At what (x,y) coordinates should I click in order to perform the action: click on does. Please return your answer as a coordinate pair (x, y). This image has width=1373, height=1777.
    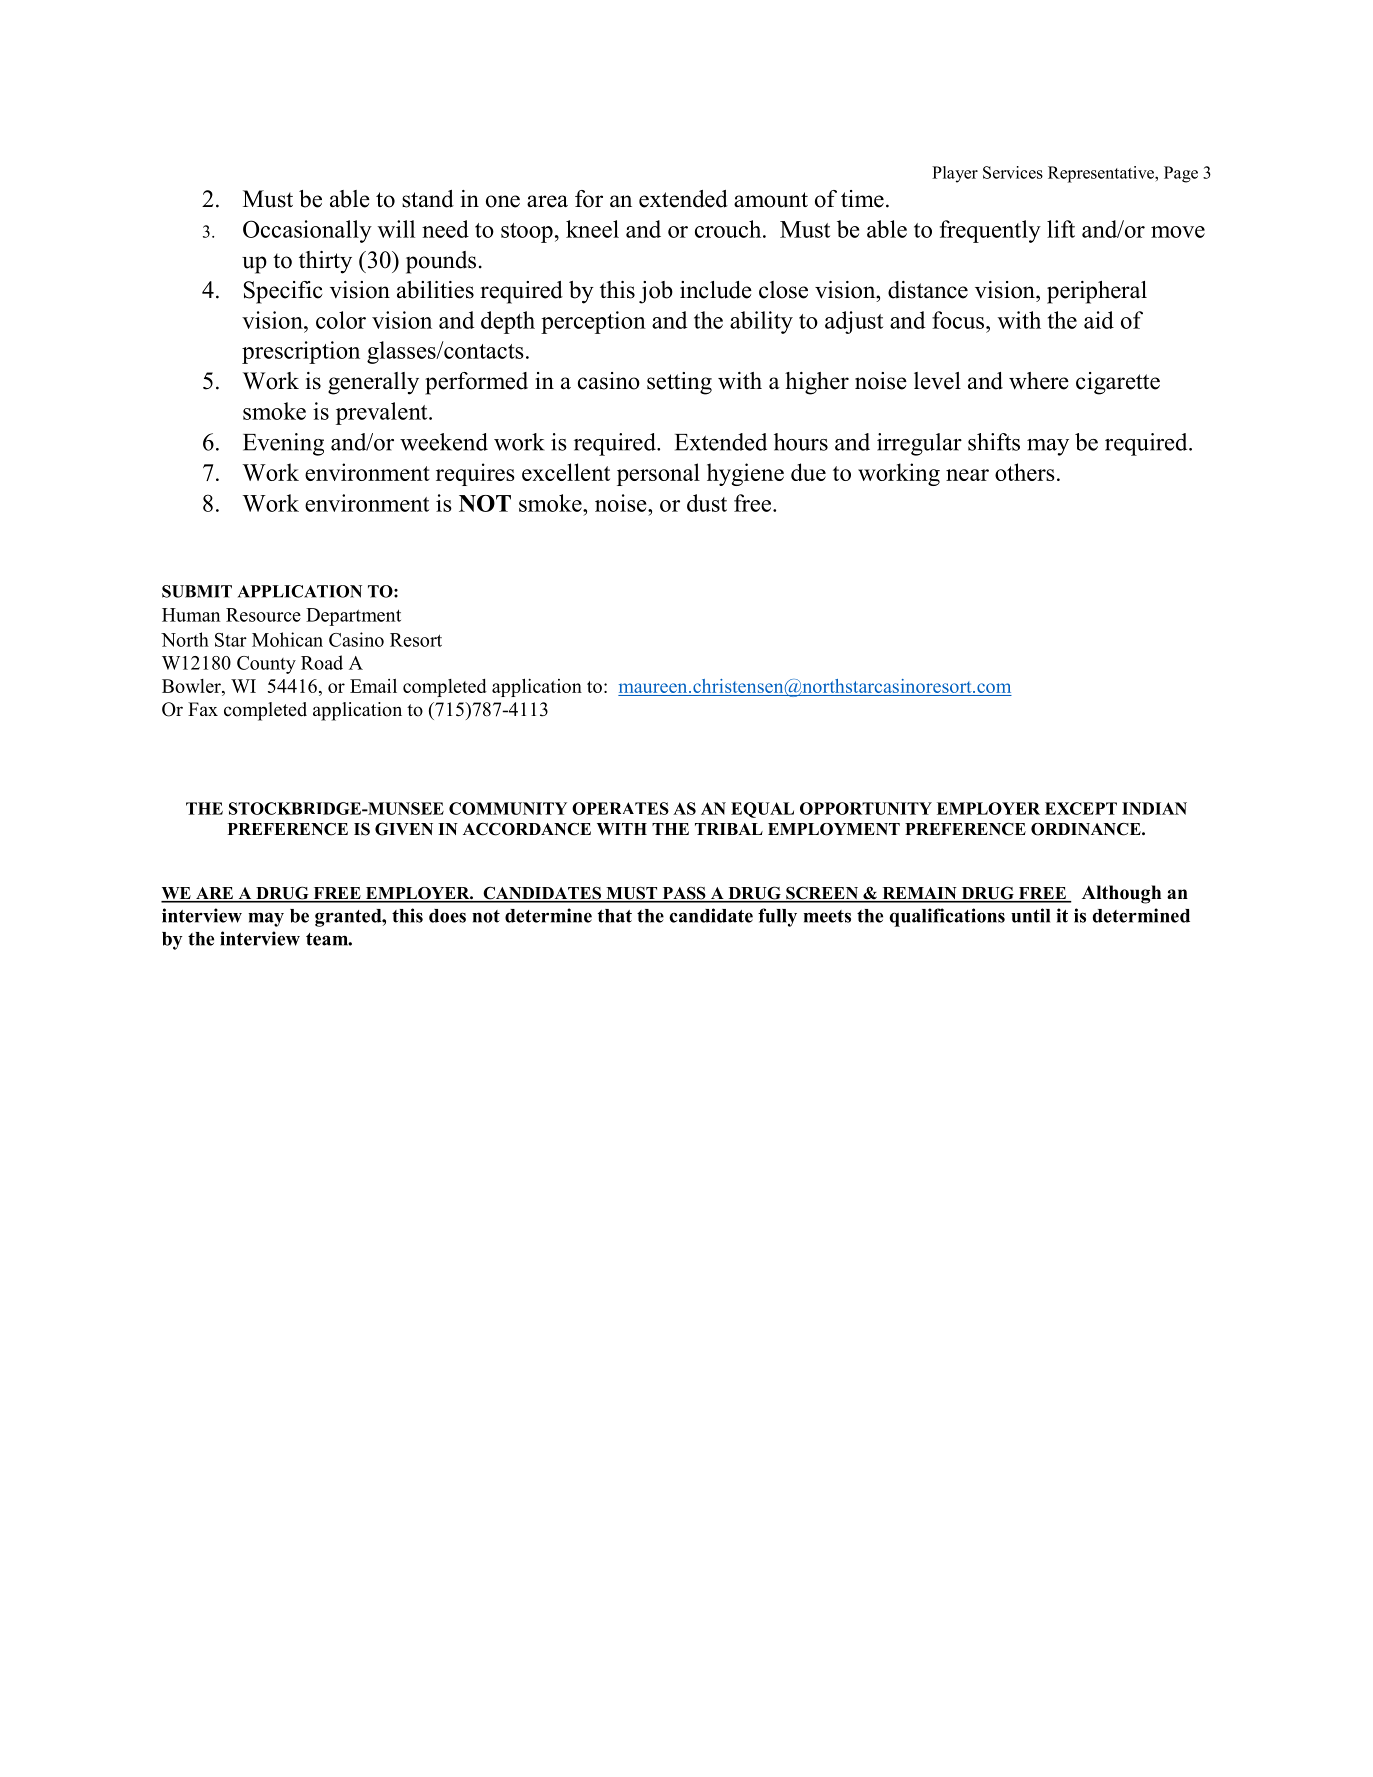
    Looking at the image, I should click on (447, 916).
